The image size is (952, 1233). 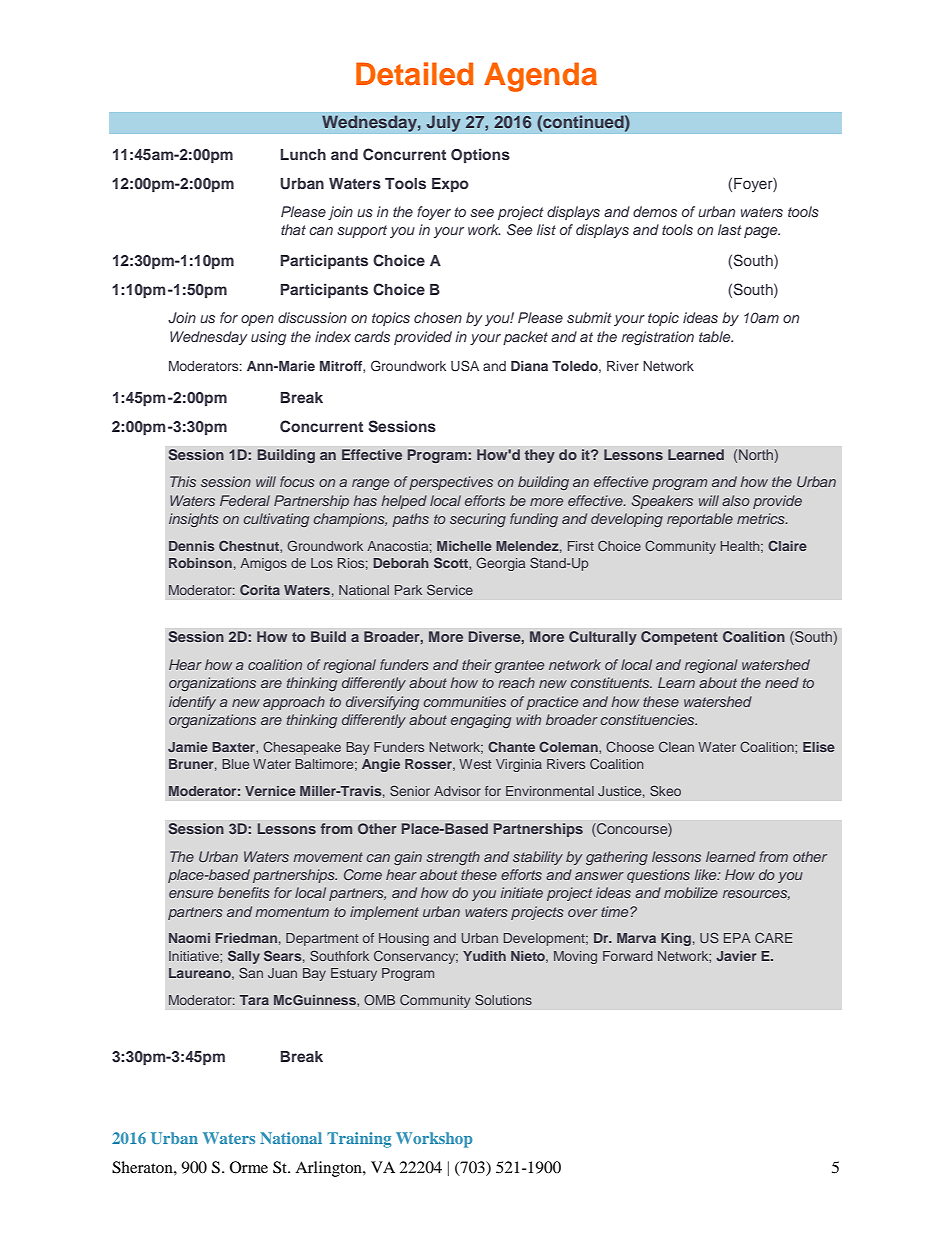 What do you see at coordinates (730, 229) in the page?
I see `last` at bounding box center [730, 229].
